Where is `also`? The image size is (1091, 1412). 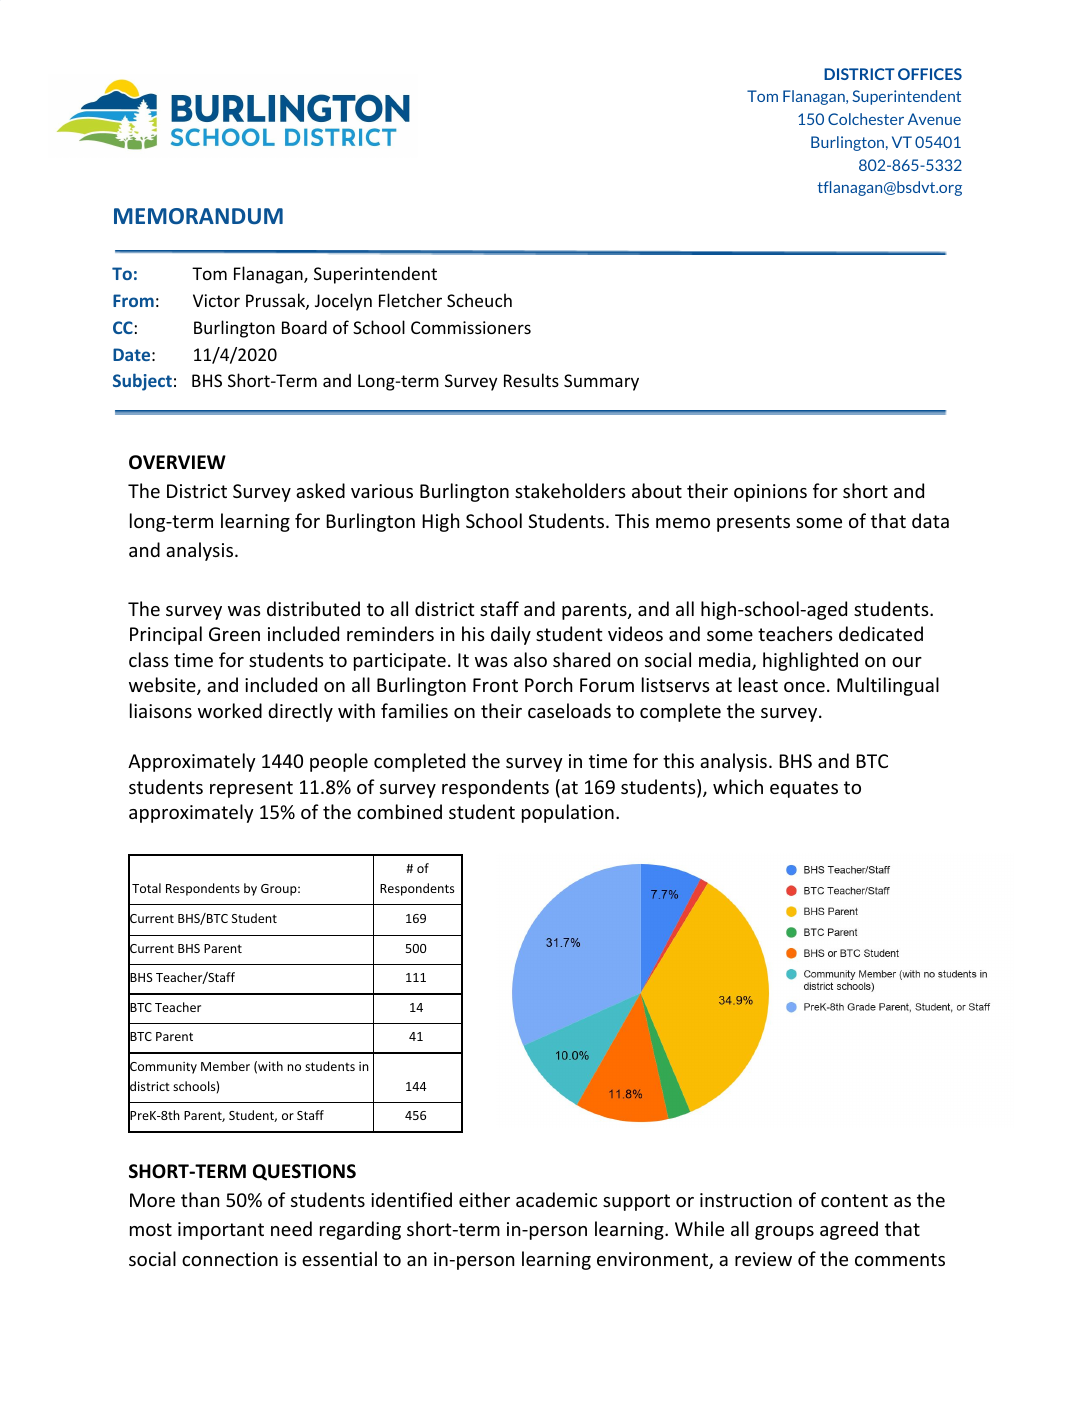 also is located at coordinates (530, 659).
